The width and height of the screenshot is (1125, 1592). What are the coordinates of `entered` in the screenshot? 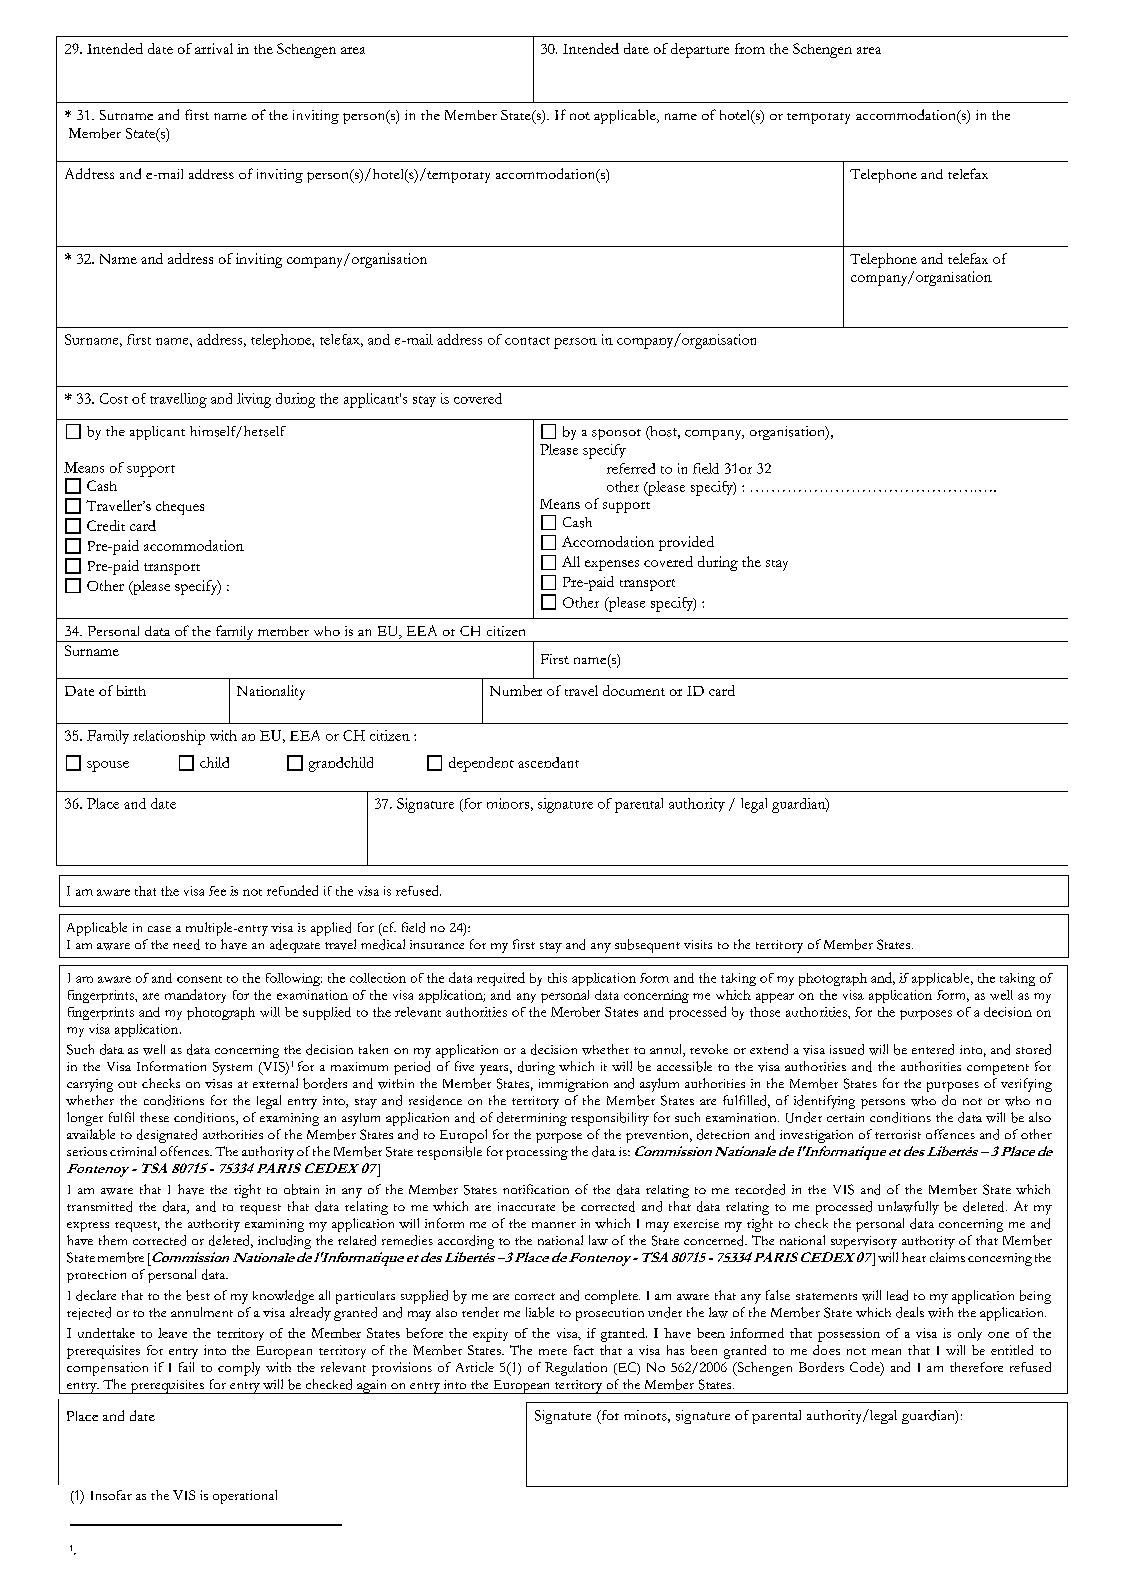 It's located at (933, 1049).
